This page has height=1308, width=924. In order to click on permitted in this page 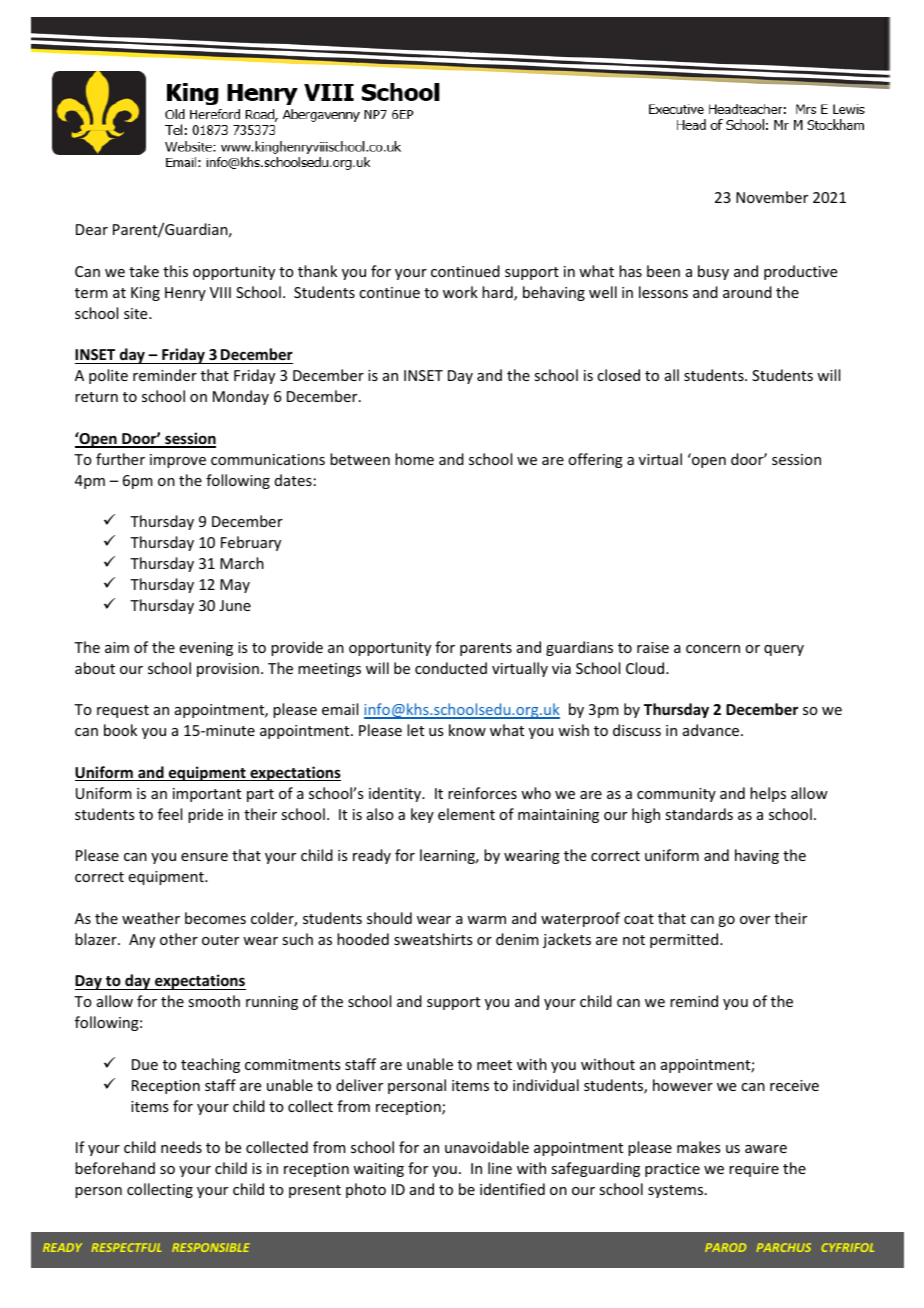, I will do `click(684, 940)`.
